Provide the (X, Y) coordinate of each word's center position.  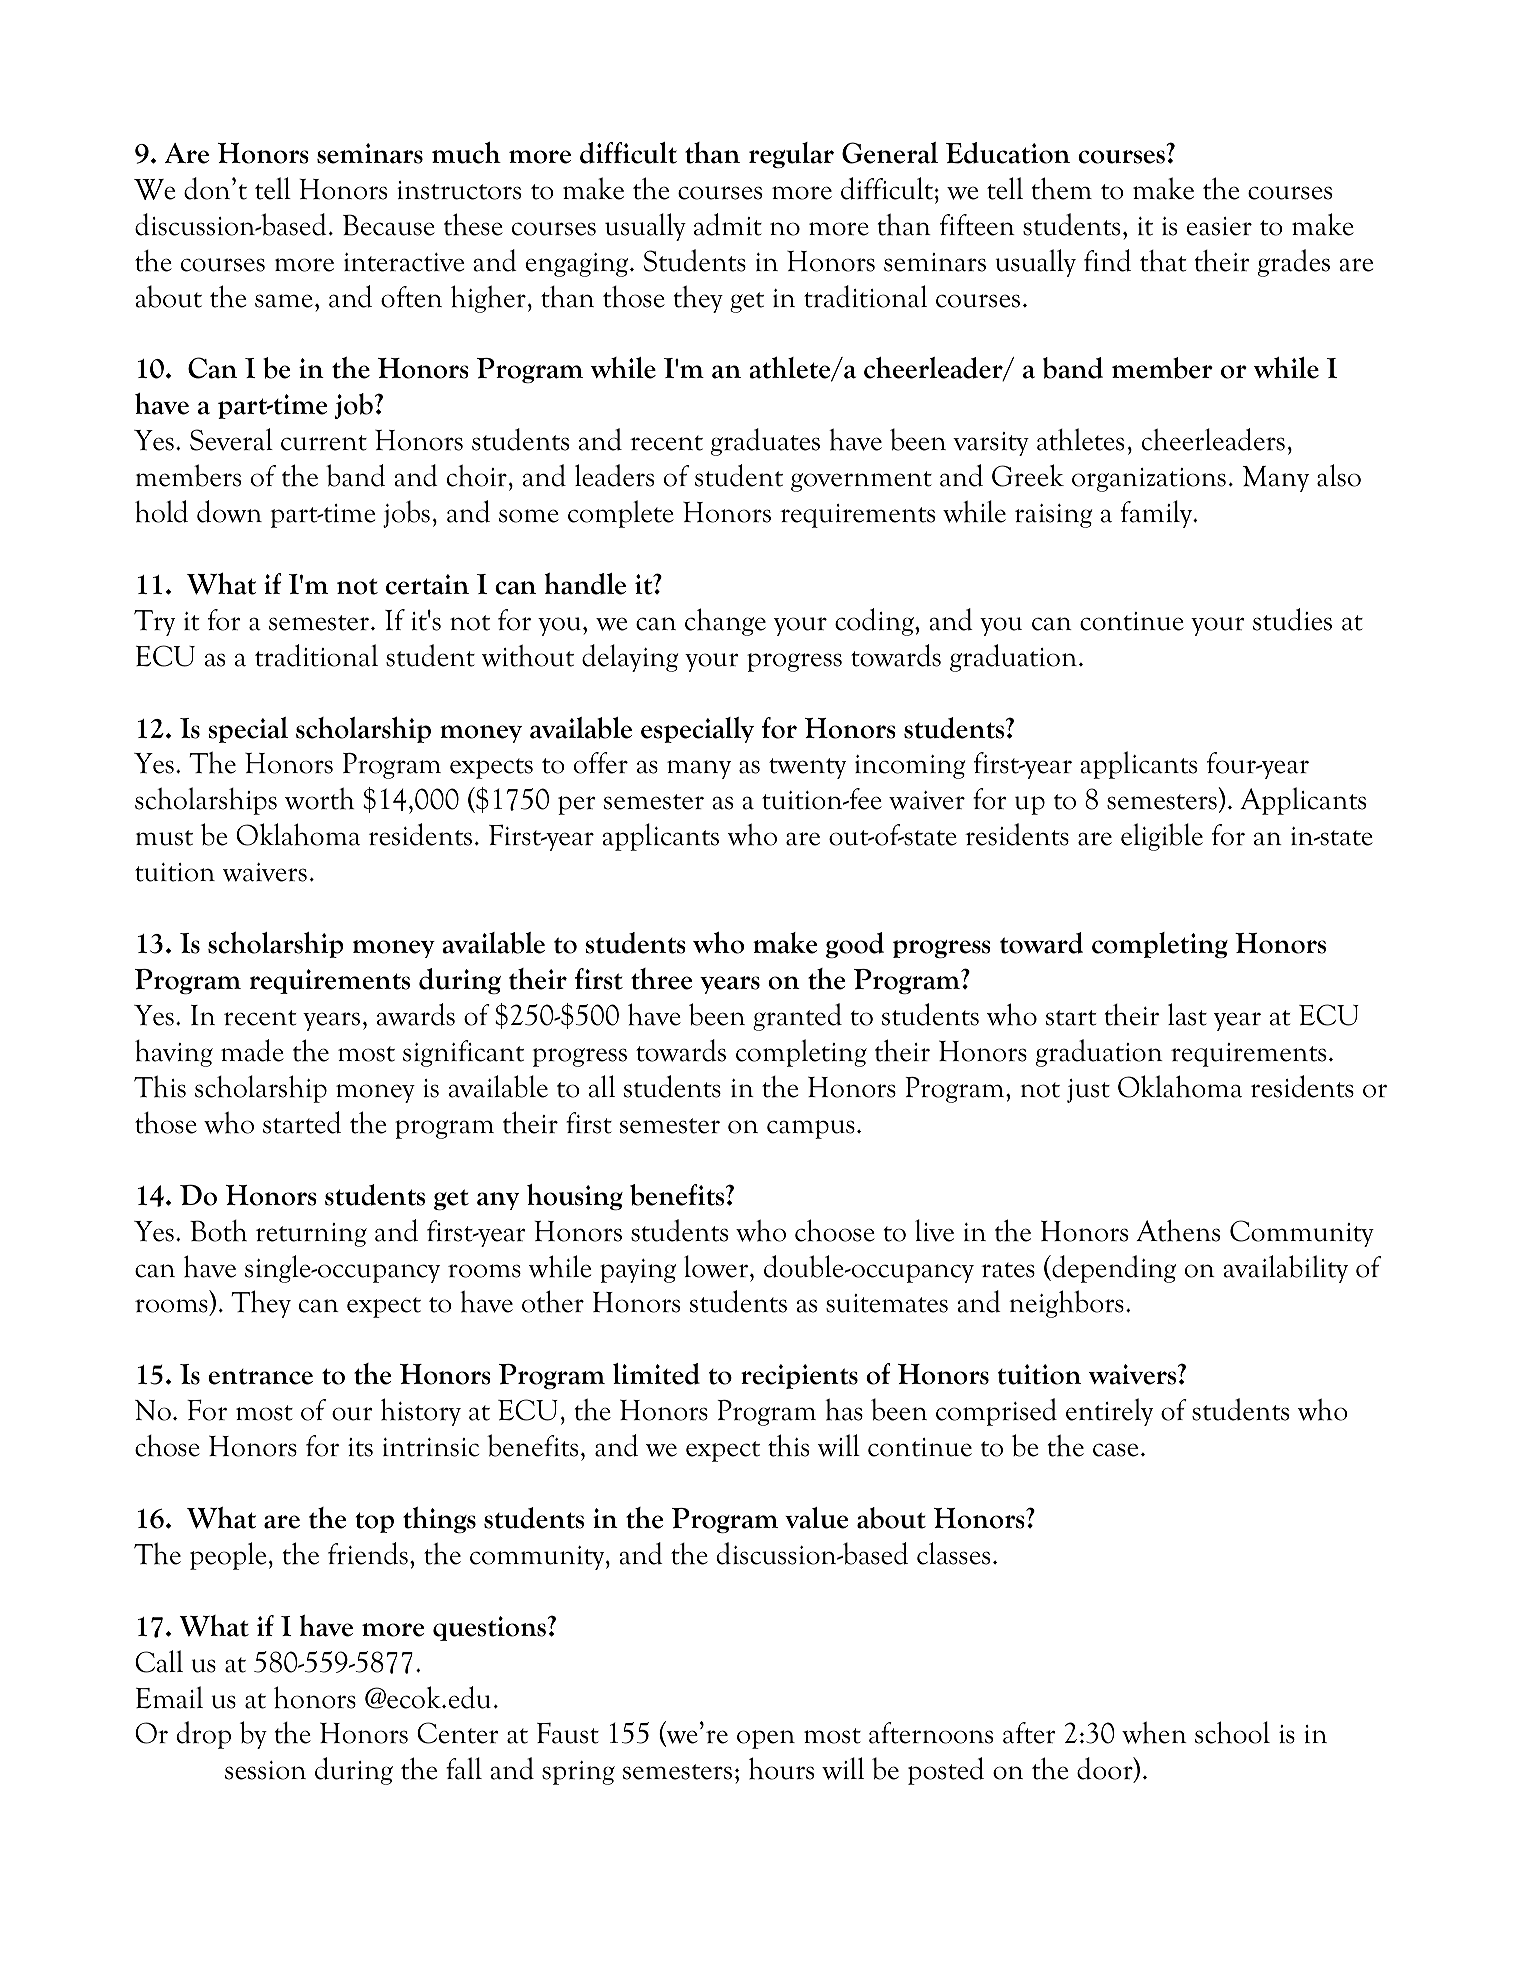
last (1187, 1014)
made (252, 1050)
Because (389, 225)
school (1232, 1732)
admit (728, 224)
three (661, 979)
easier (1219, 226)
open (766, 1739)
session (265, 1770)
